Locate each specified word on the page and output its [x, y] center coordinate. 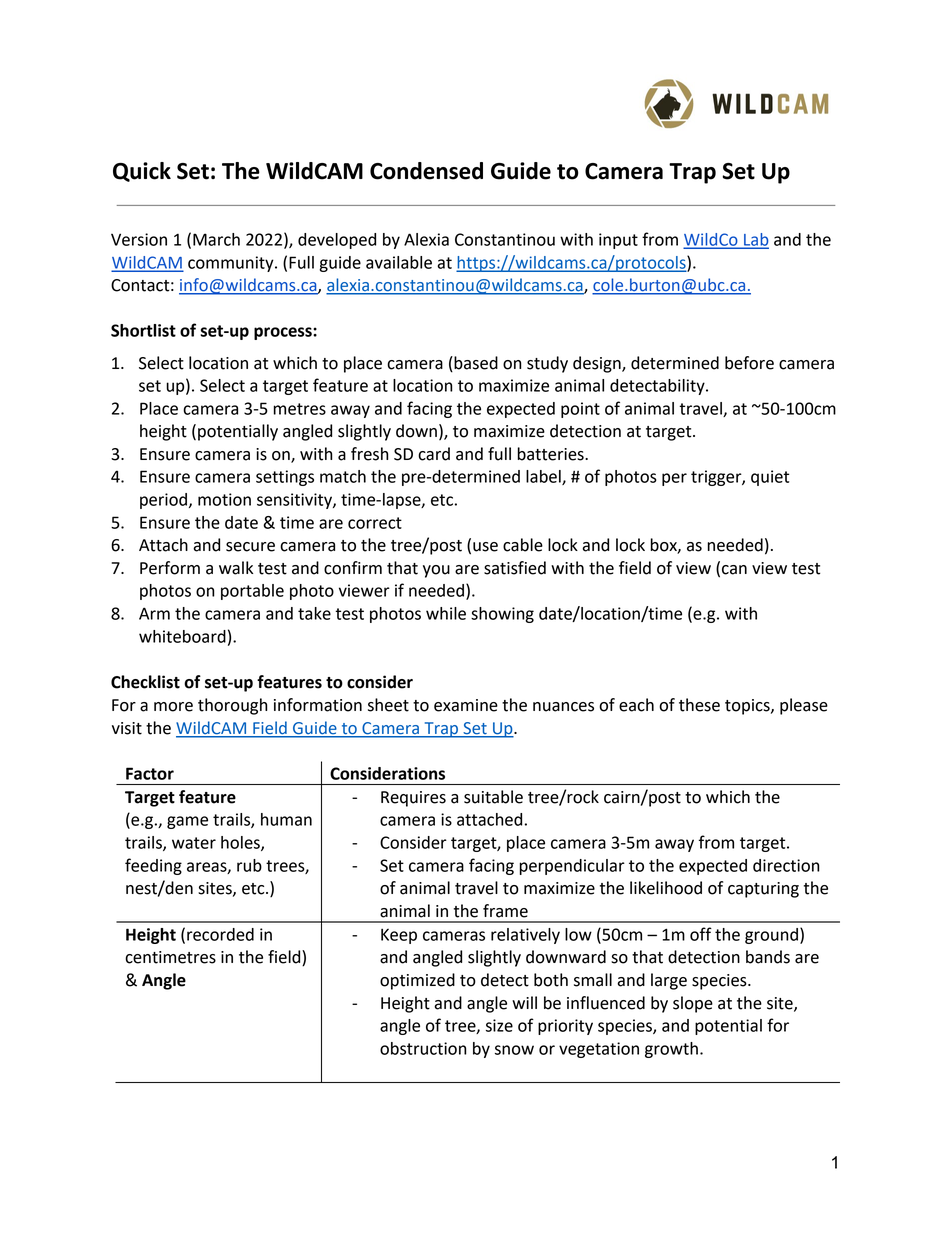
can [734, 570]
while [446, 613]
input [618, 241]
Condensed [426, 171]
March [216, 239]
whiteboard [182, 636]
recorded [220, 934]
